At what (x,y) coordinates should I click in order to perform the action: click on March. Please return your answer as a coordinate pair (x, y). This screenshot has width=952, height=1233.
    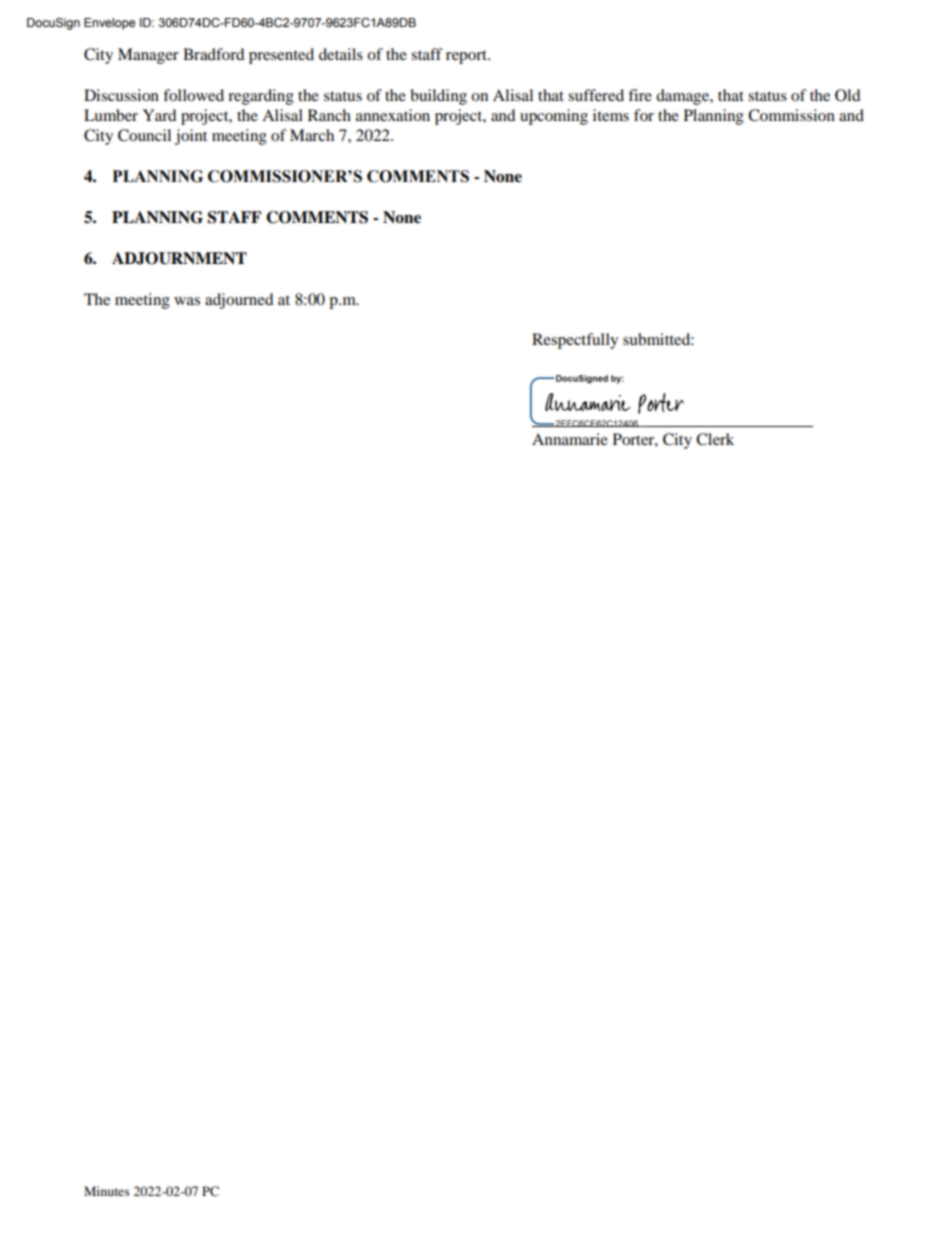
    Looking at the image, I should click on (312, 135).
